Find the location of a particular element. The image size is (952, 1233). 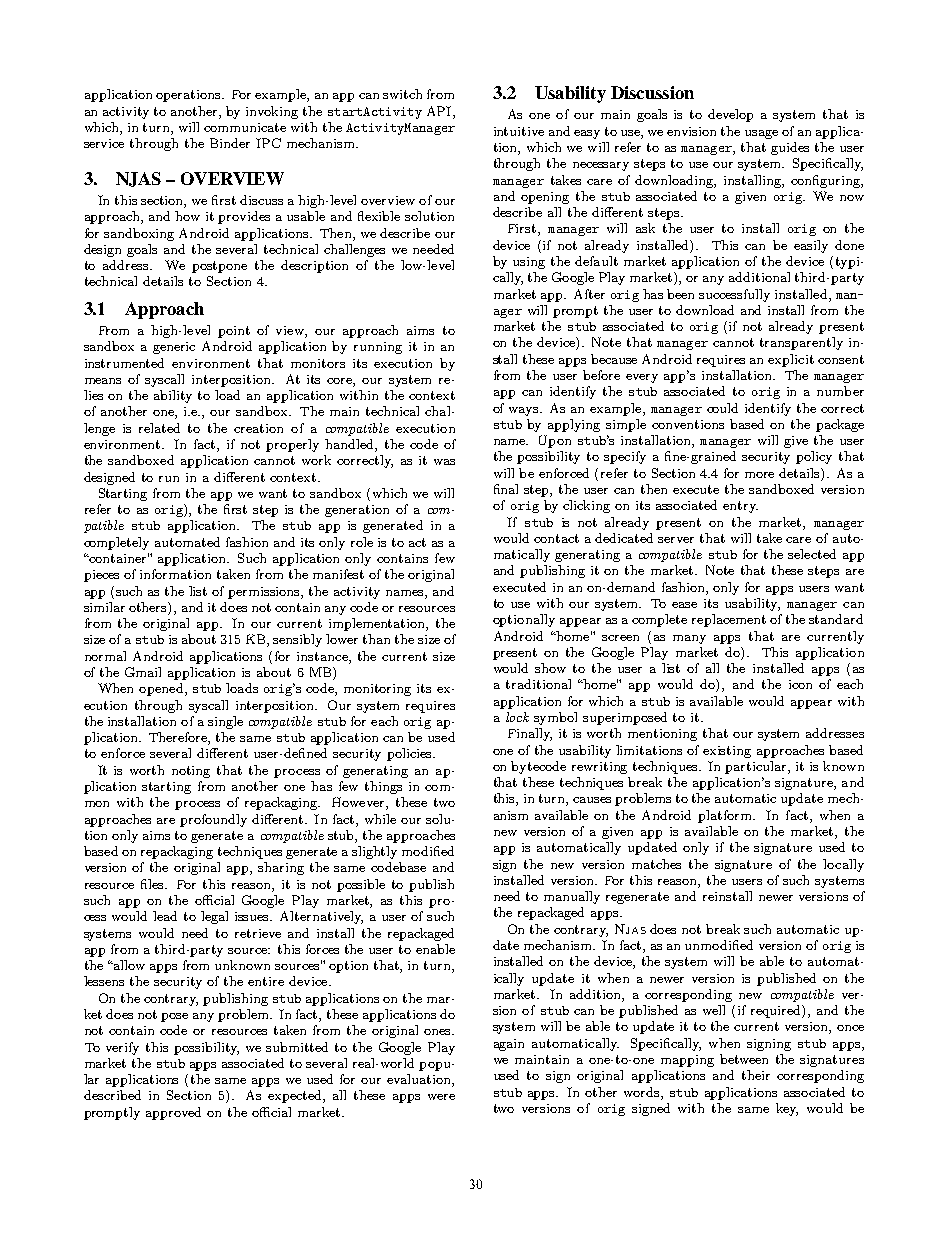

similar is located at coordinates (104, 607).
